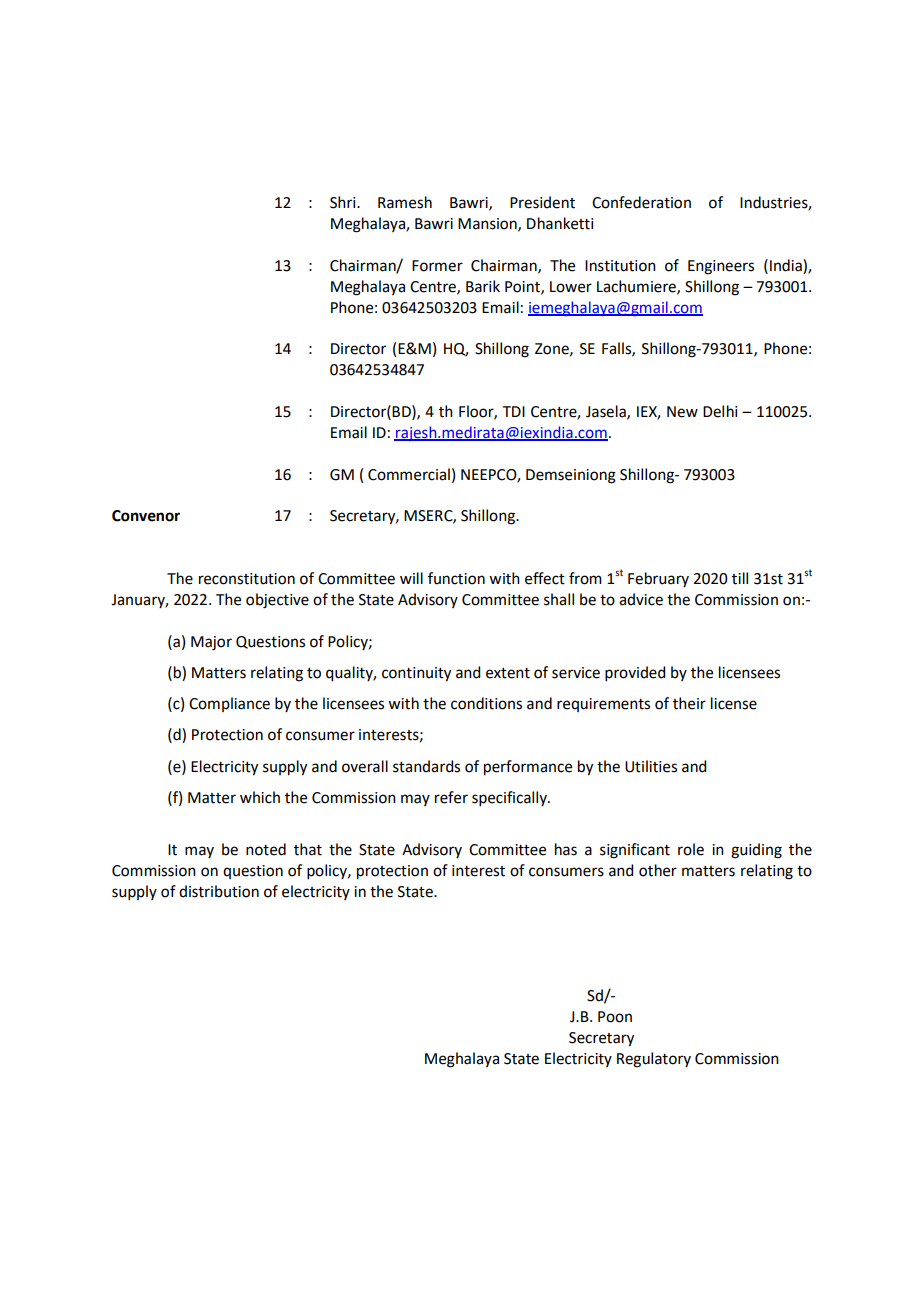 Image resolution: width=924 pixels, height=1308 pixels. What do you see at coordinates (641, 599) in the screenshot?
I see `advice` at bounding box center [641, 599].
